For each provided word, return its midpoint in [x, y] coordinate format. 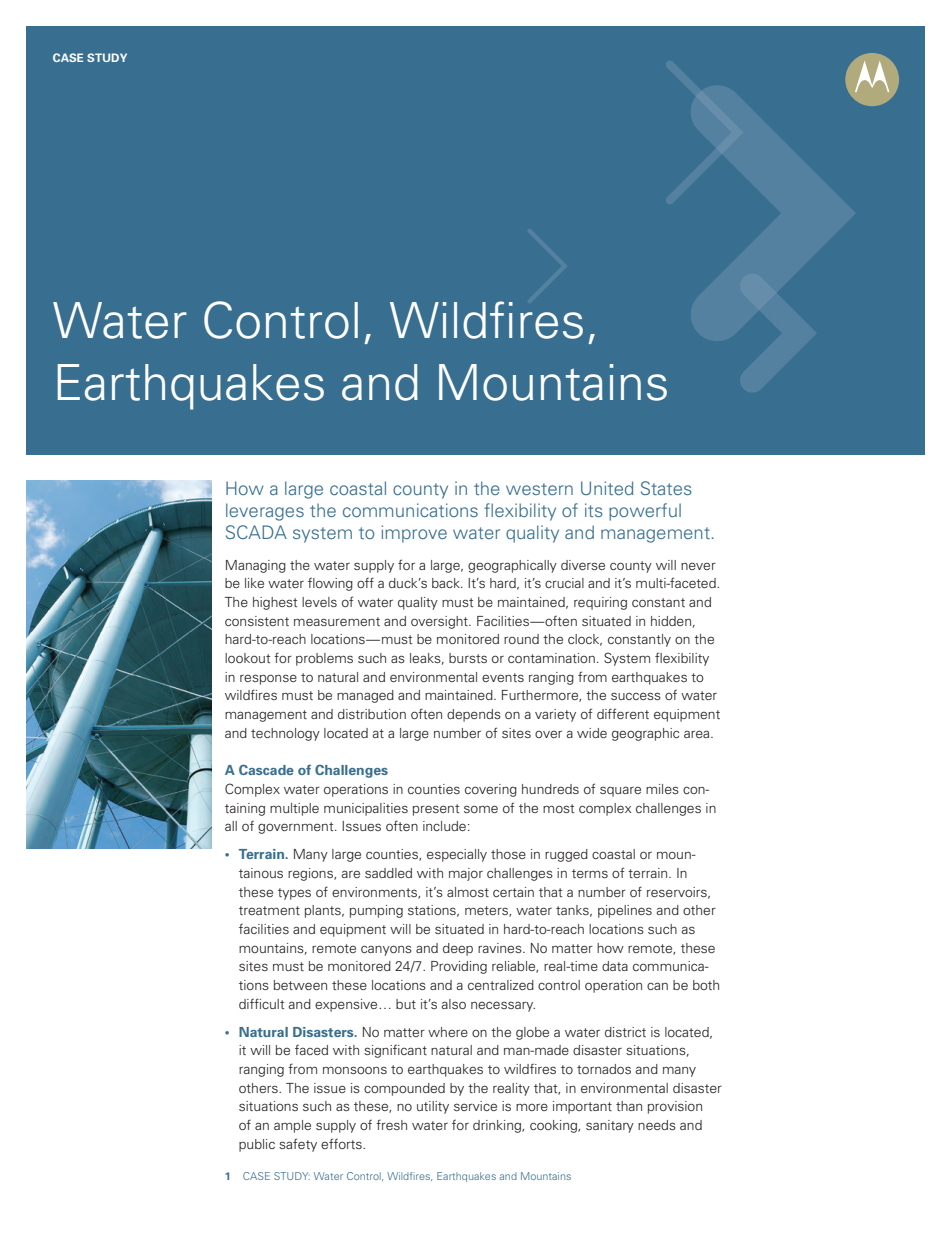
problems [324, 659]
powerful [645, 512]
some [481, 809]
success [636, 696]
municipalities [366, 809]
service [475, 1106]
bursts [468, 658]
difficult [261, 1003]
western [539, 489]
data [615, 966]
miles [662, 789]
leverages [265, 512]
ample [292, 1126]
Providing [459, 967]
